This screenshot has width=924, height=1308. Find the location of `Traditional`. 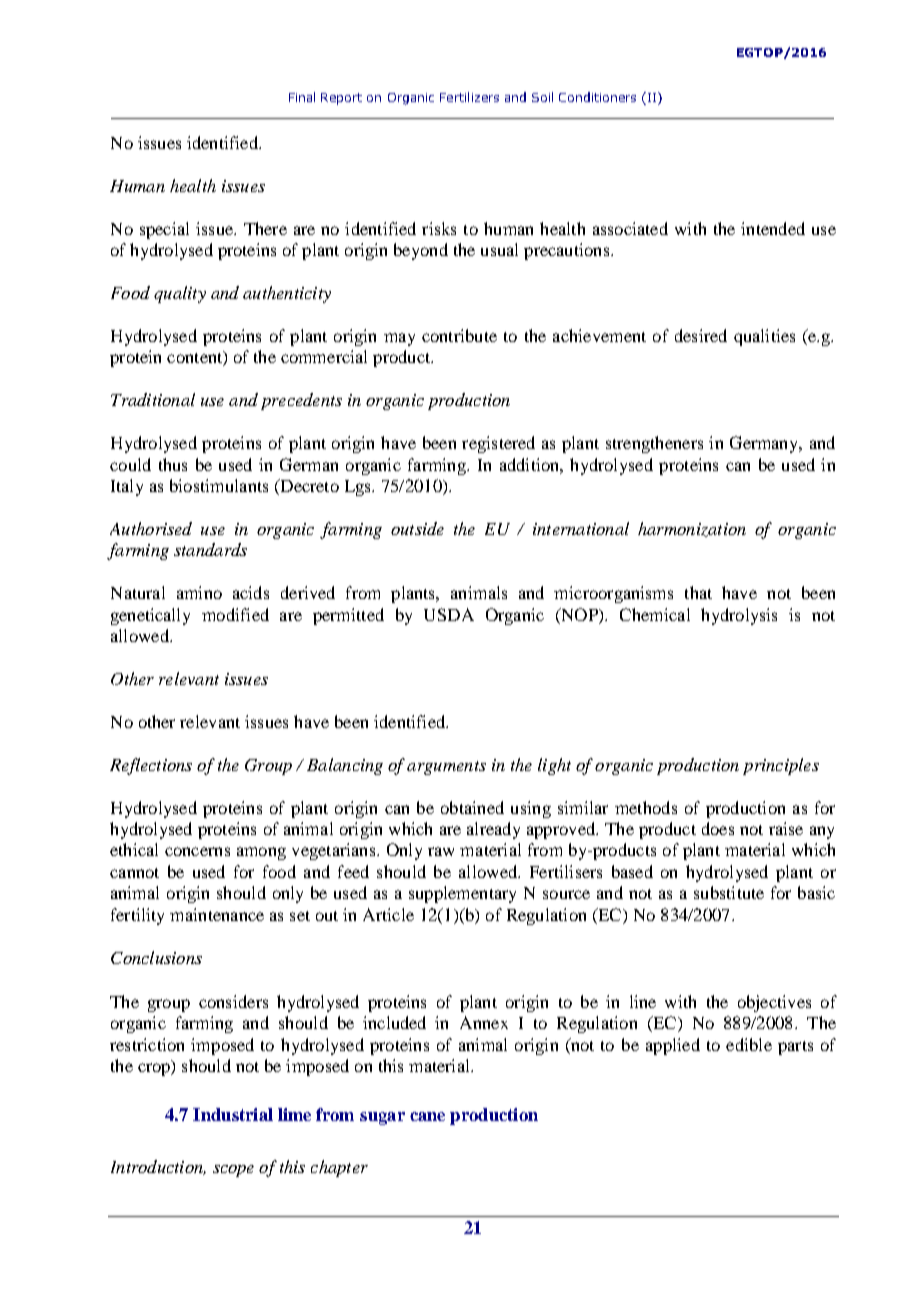

Traditional is located at coordinates (153, 399).
